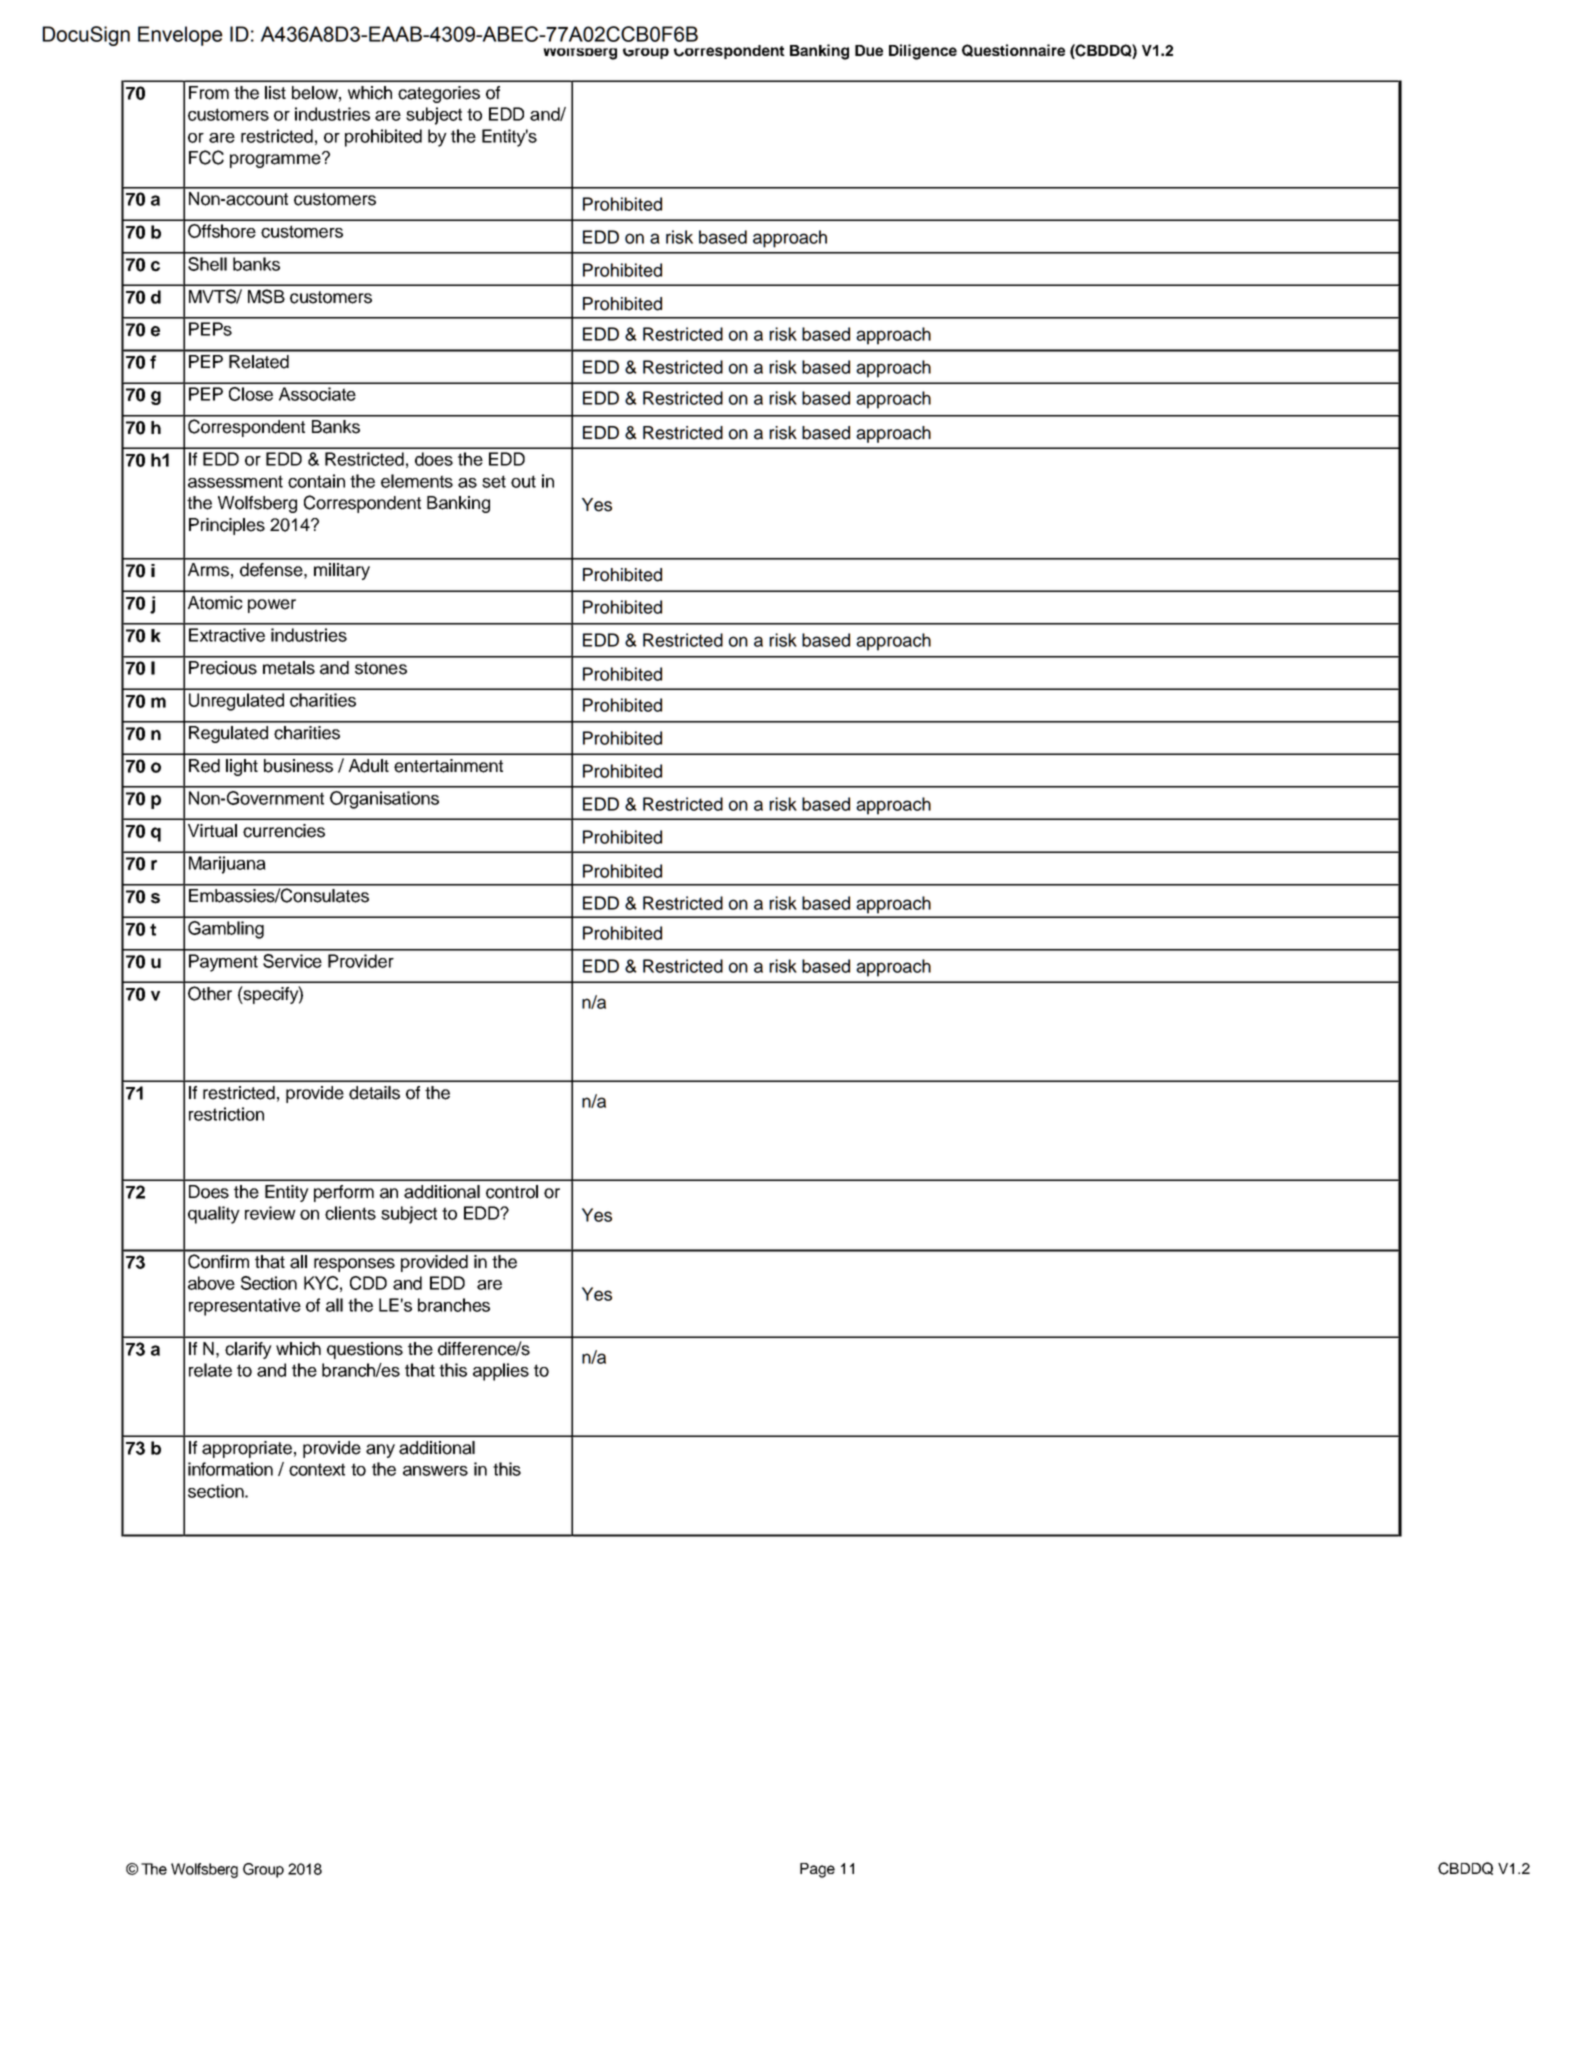 The width and height of the document is (1583, 2048). What do you see at coordinates (275, 93) in the document?
I see `list` at bounding box center [275, 93].
